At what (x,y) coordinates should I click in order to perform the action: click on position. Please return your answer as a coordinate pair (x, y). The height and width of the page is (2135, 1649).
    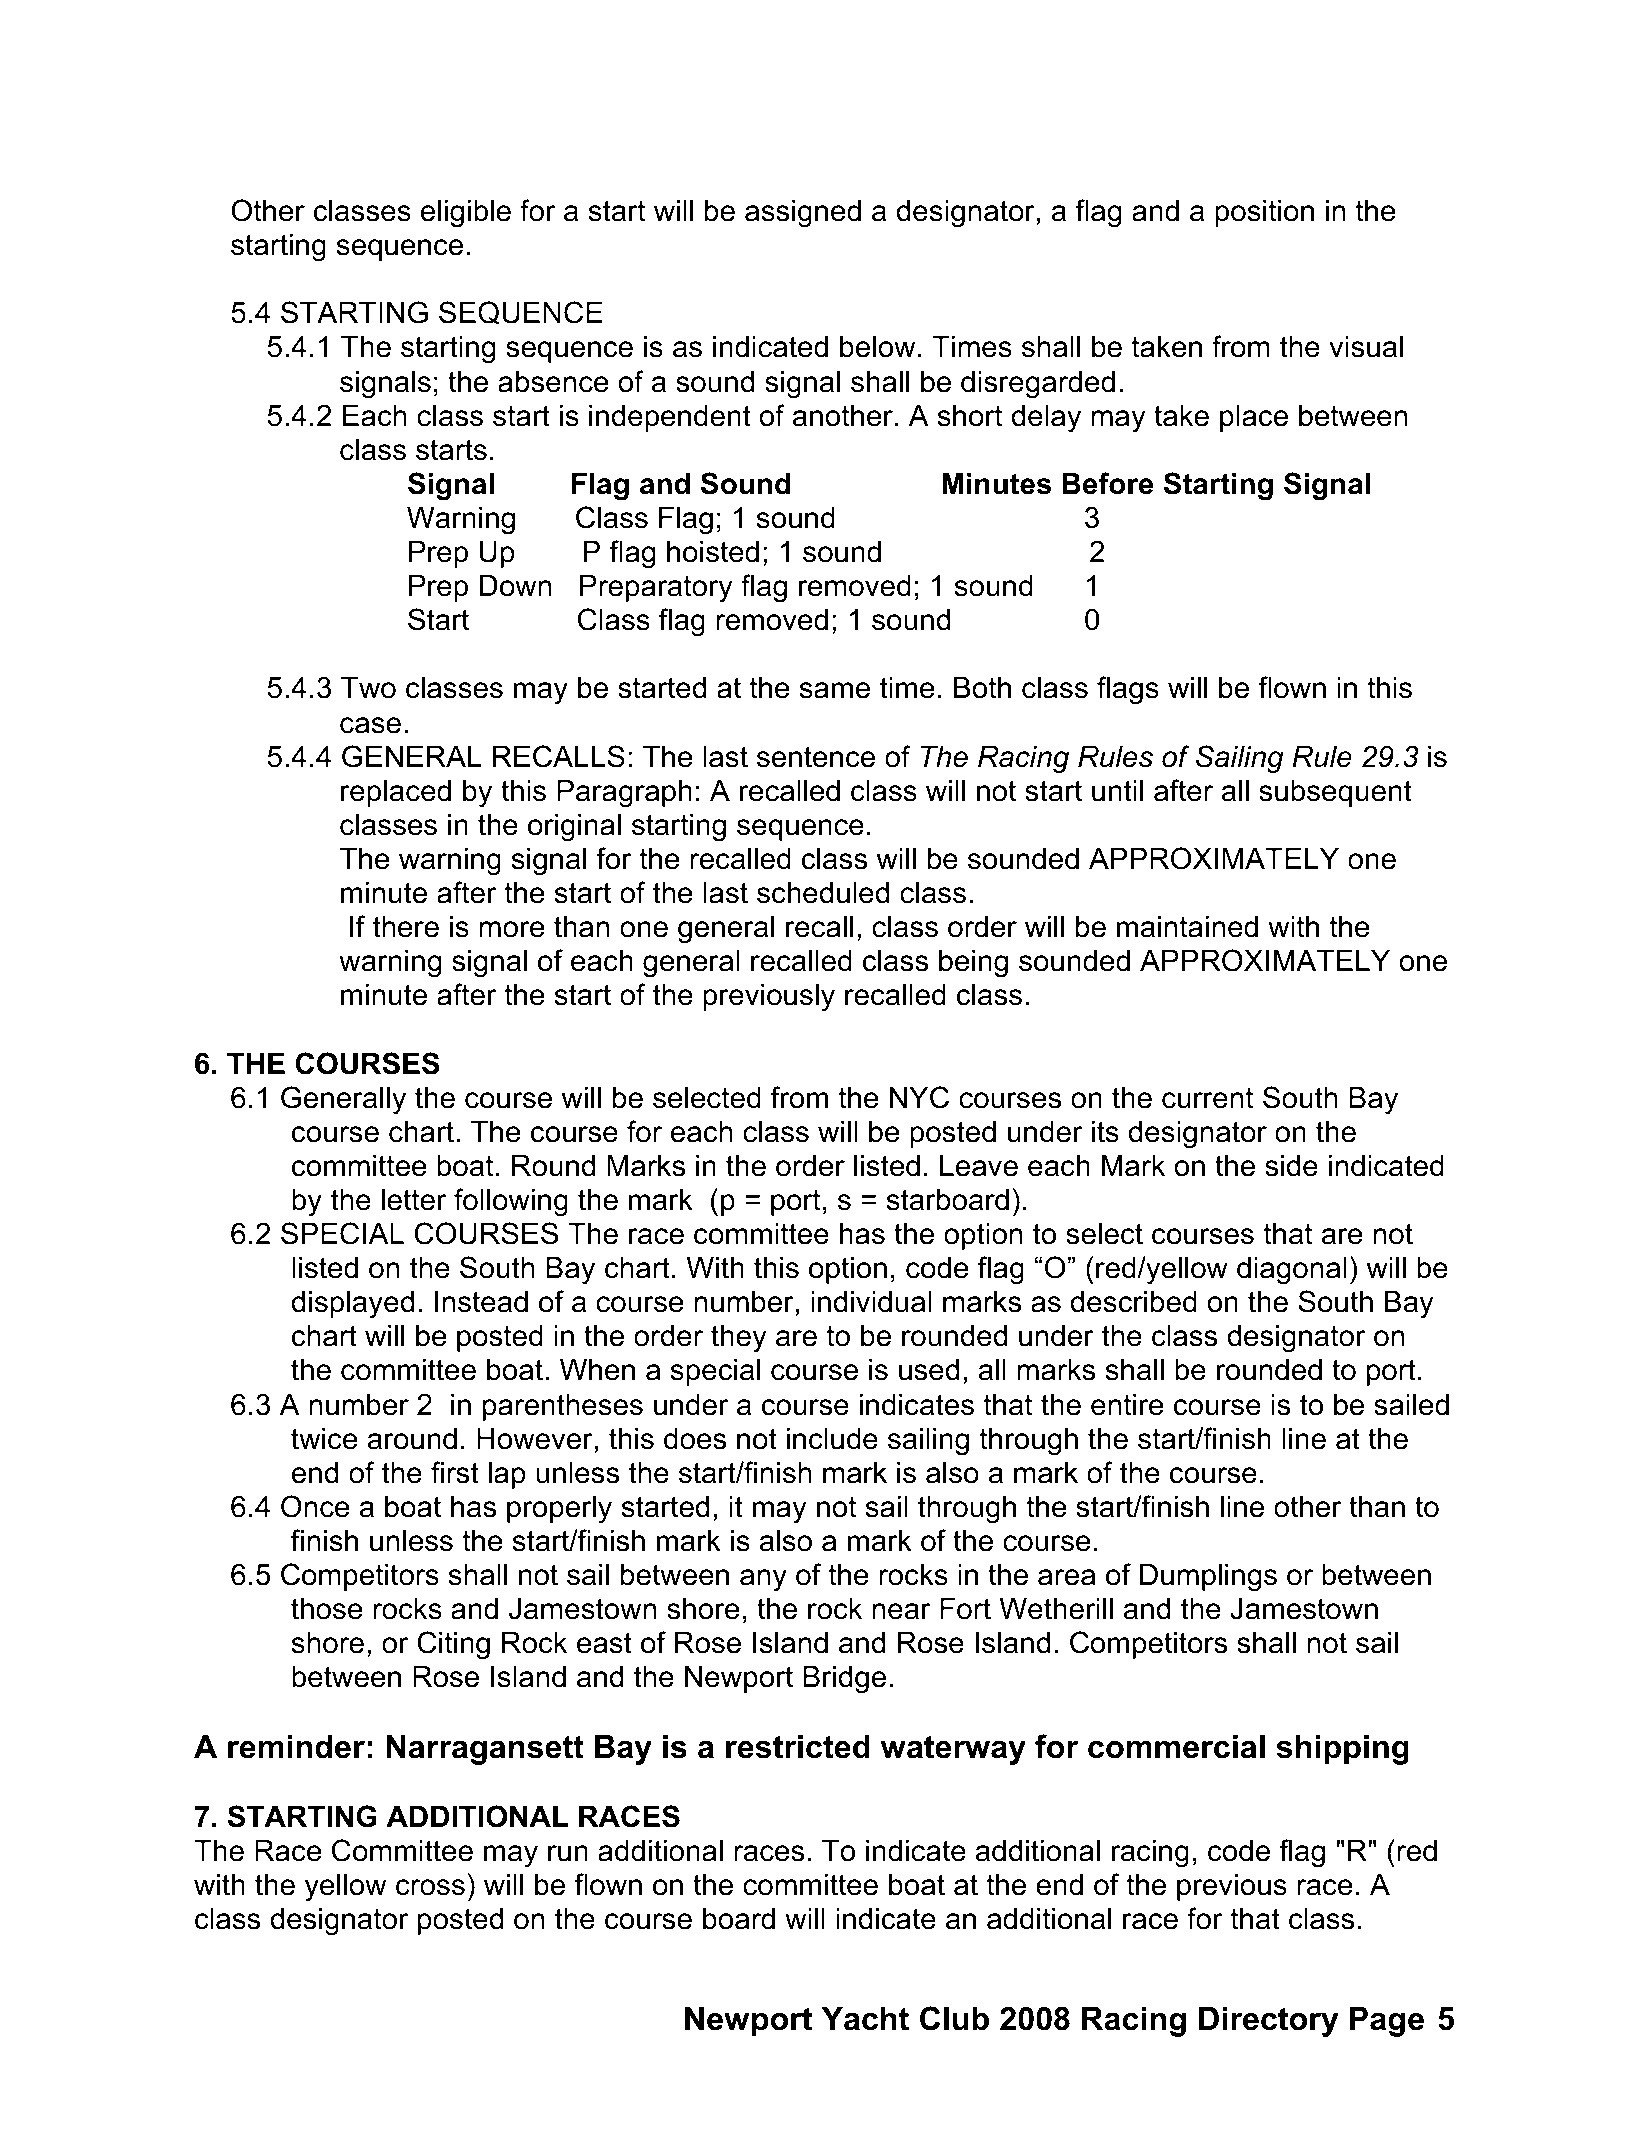
    Looking at the image, I should click on (1264, 213).
